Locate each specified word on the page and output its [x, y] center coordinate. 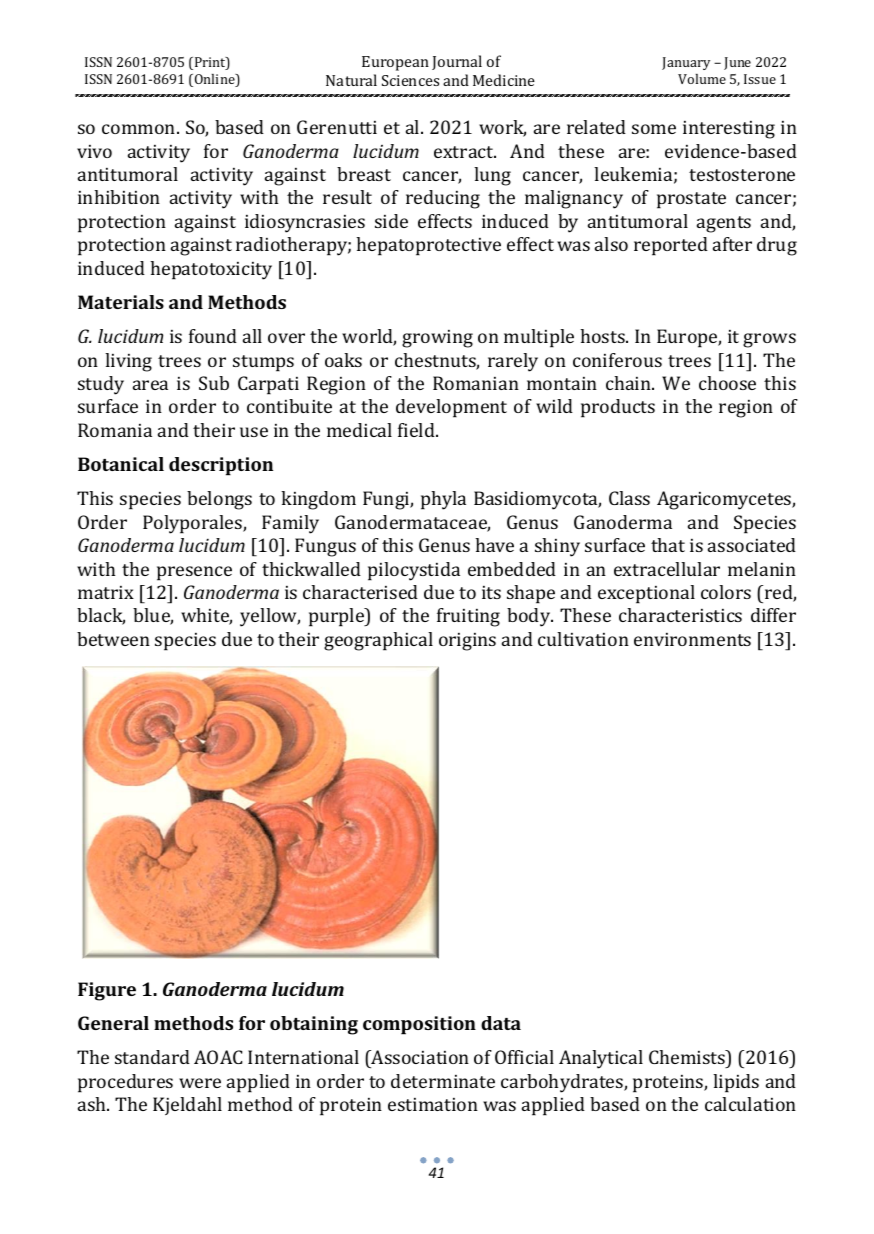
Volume [702, 79]
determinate [443, 1081]
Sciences [410, 80]
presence [194, 573]
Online [216, 80]
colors [726, 592]
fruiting [468, 617]
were [200, 1083]
